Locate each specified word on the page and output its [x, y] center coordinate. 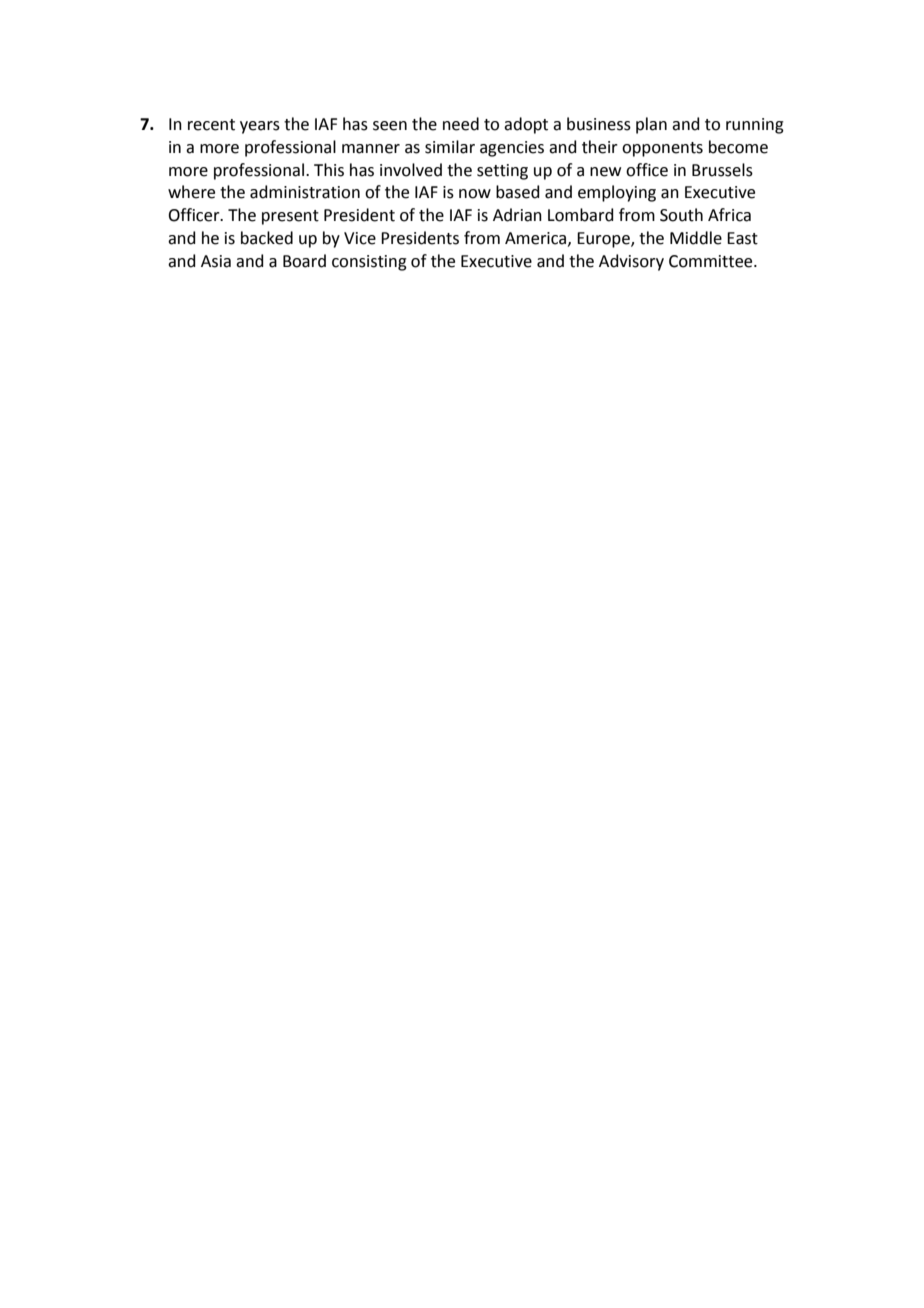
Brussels [722, 170]
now [475, 194]
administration [305, 192]
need [461, 124]
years [260, 127]
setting [502, 172]
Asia [216, 261]
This [329, 170]
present [290, 217]
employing [617, 193]
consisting [369, 263]
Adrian [517, 215]
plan [651, 125]
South [681, 215]
